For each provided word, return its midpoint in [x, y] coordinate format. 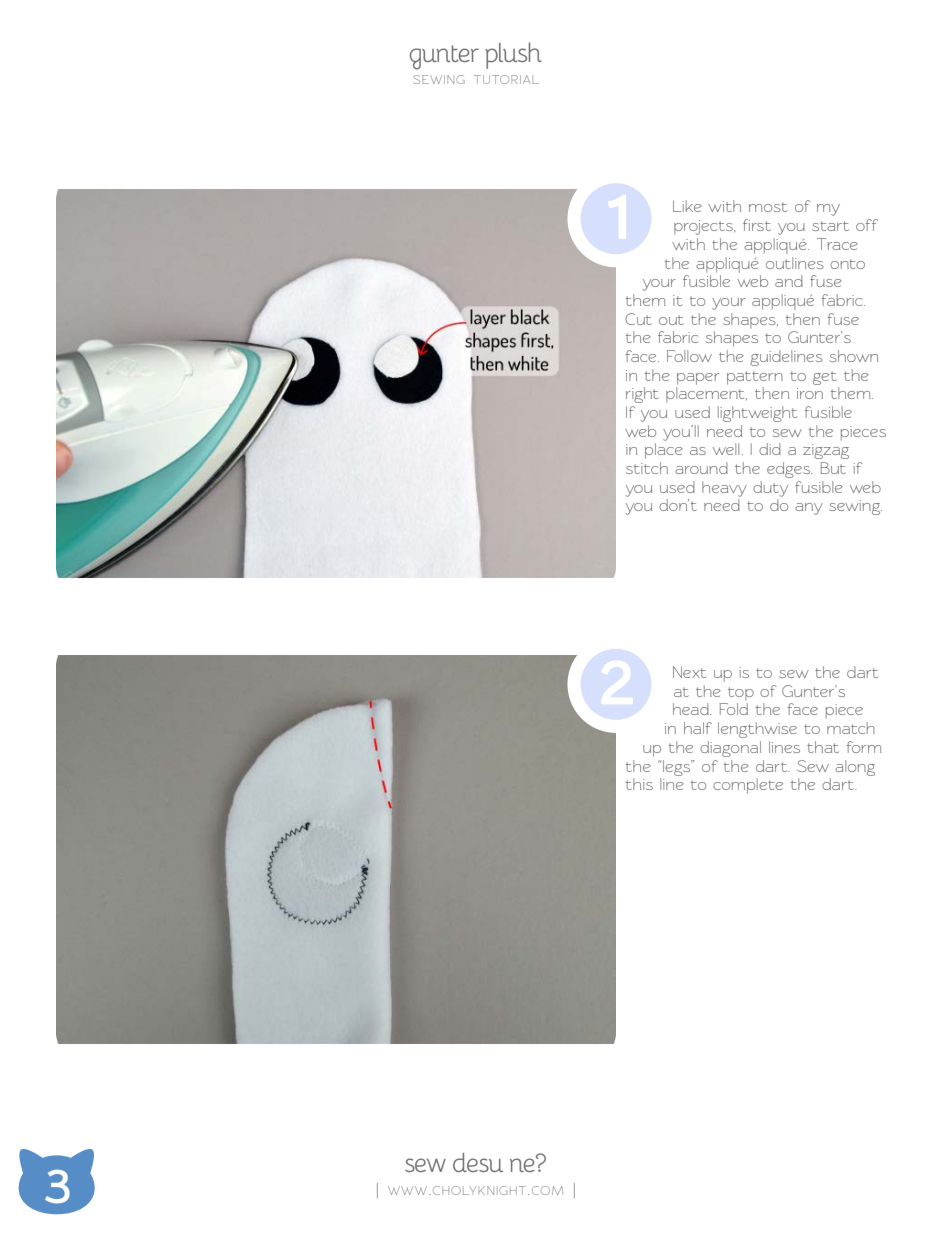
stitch [647, 468]
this [639, 784]
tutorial [506, 79]
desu [478, 1162]
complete [748, 786]
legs [677, 768]
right [642, 395]
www [409, 1190]
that [823, 747]
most [768, 207]
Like [687, 206]
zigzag [826, 451]
